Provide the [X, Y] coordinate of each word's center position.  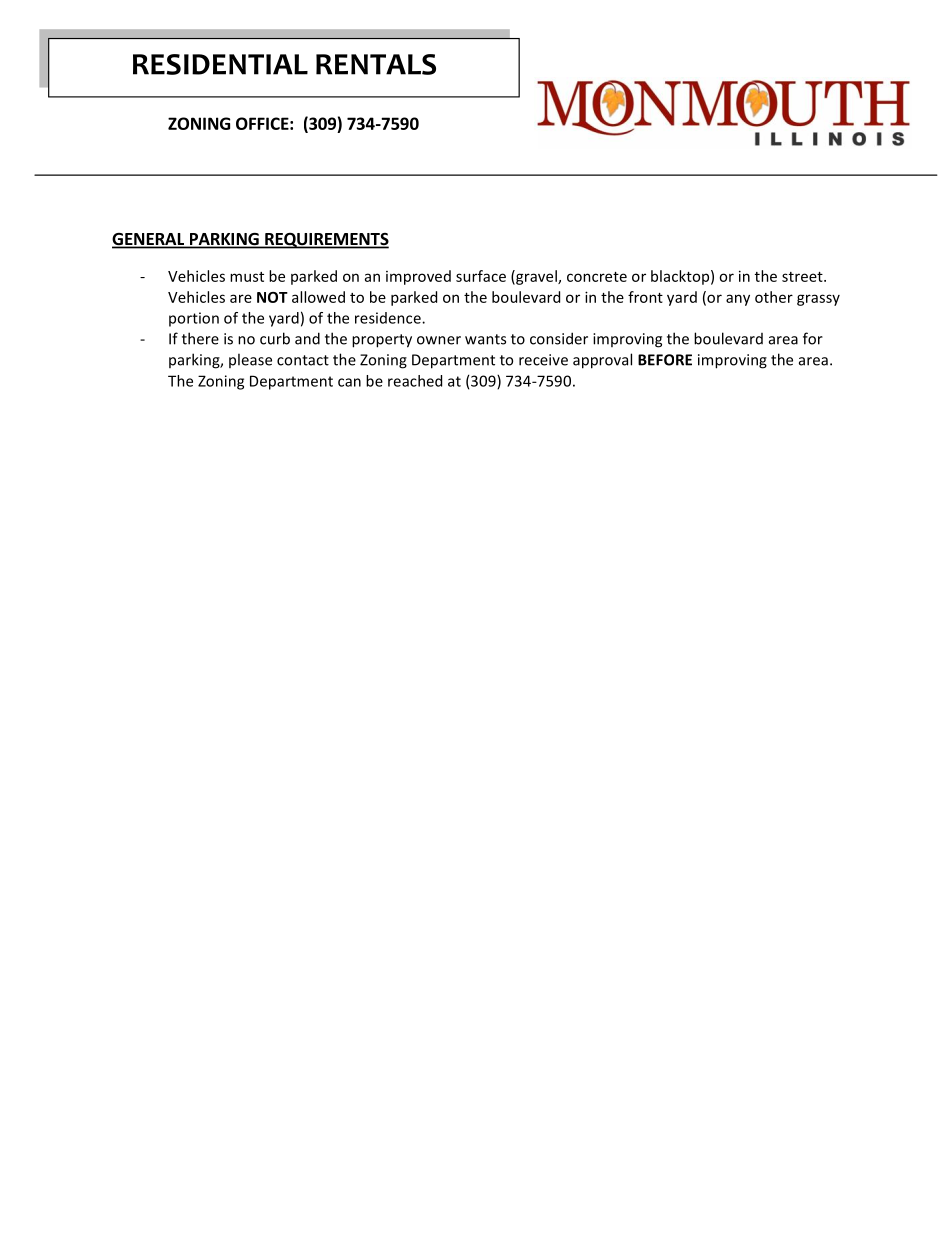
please [250, 360]
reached [415, 381]
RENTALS [376, 64]
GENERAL [149, 240]
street [803, 277]
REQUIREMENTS [326, 241]
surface [481, 276]
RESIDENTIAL [220, 64]
